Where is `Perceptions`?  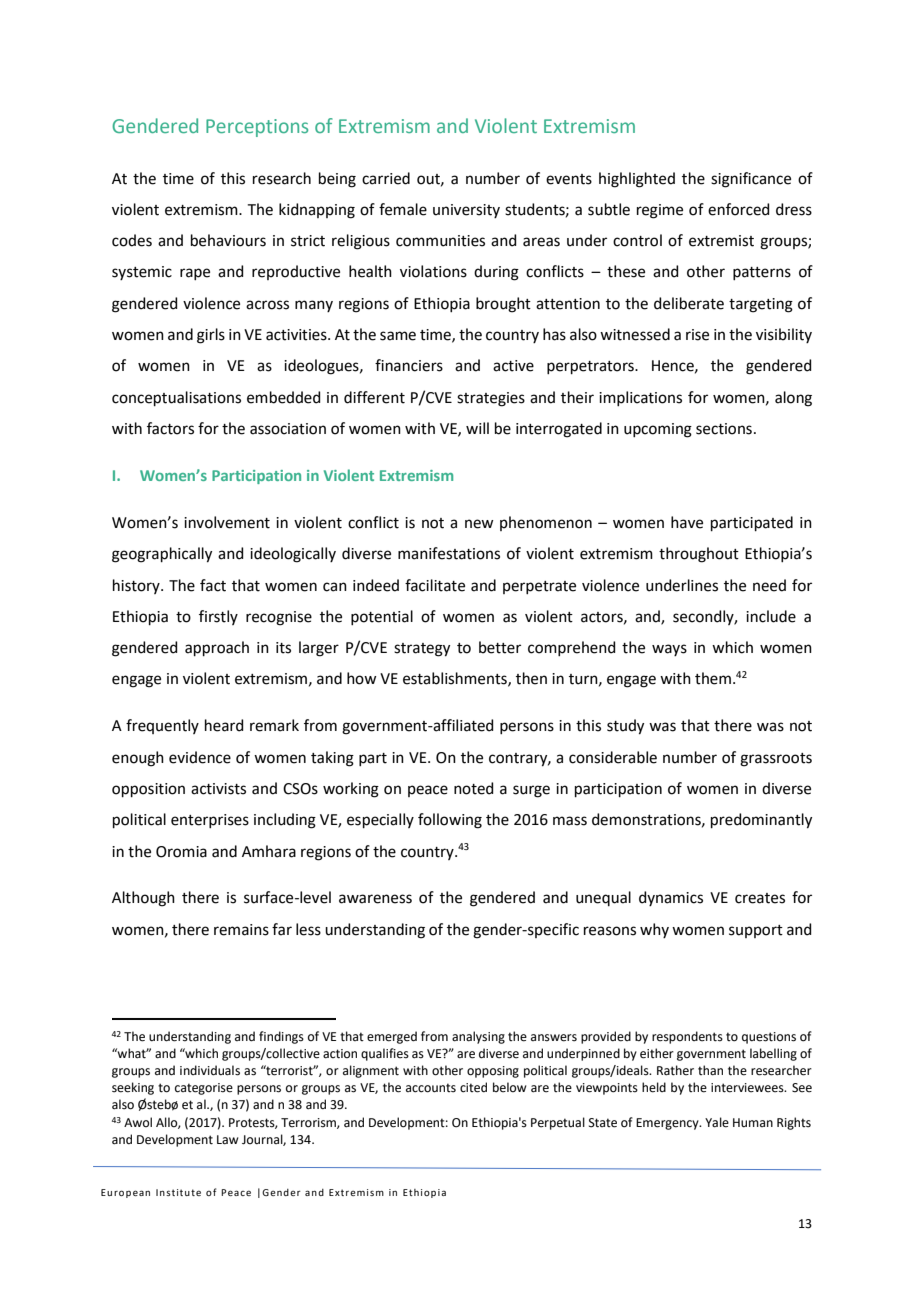
Perceptions is located at coordinates (257, 128).
